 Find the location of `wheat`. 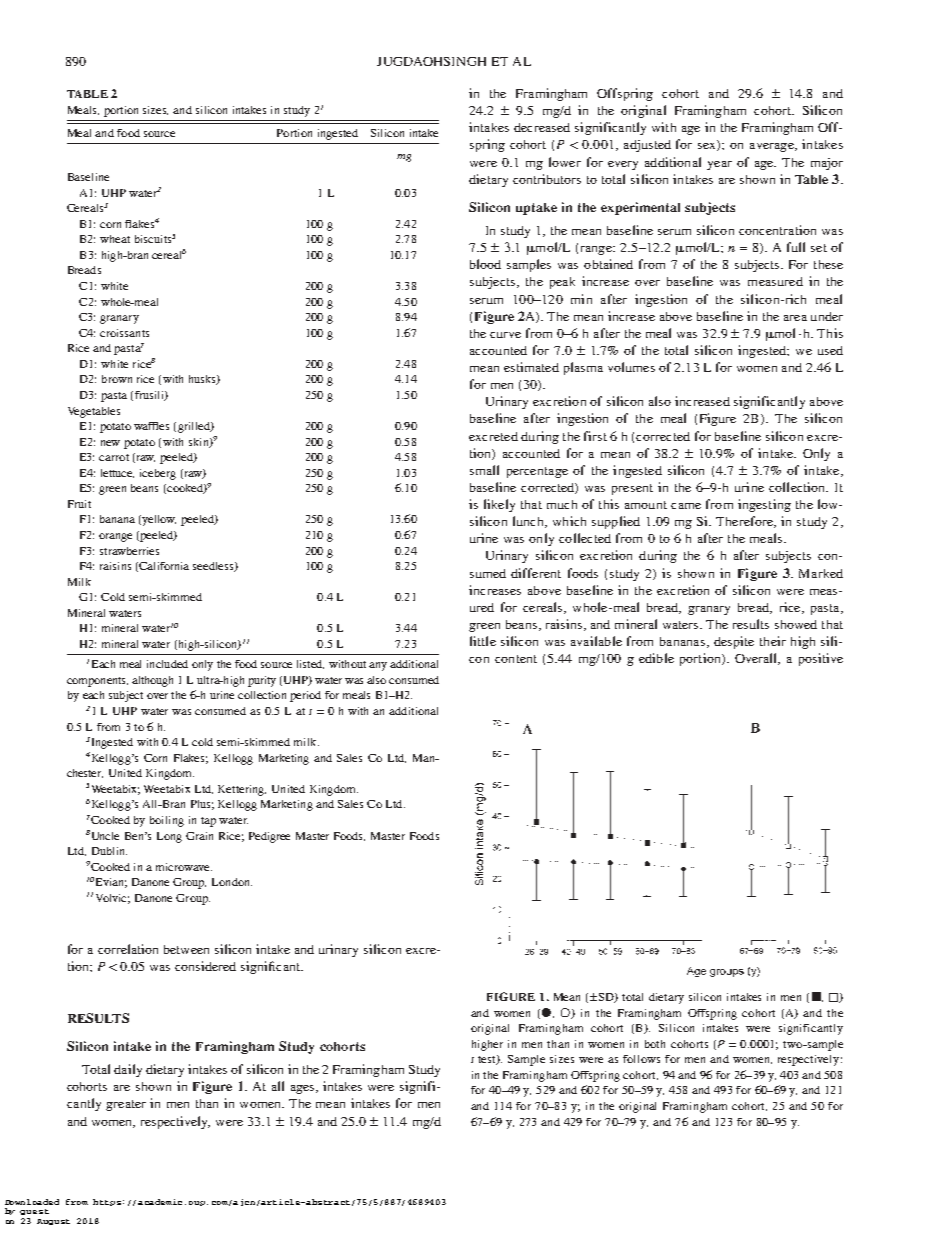

wheat is located at coordinates (115, 239).
